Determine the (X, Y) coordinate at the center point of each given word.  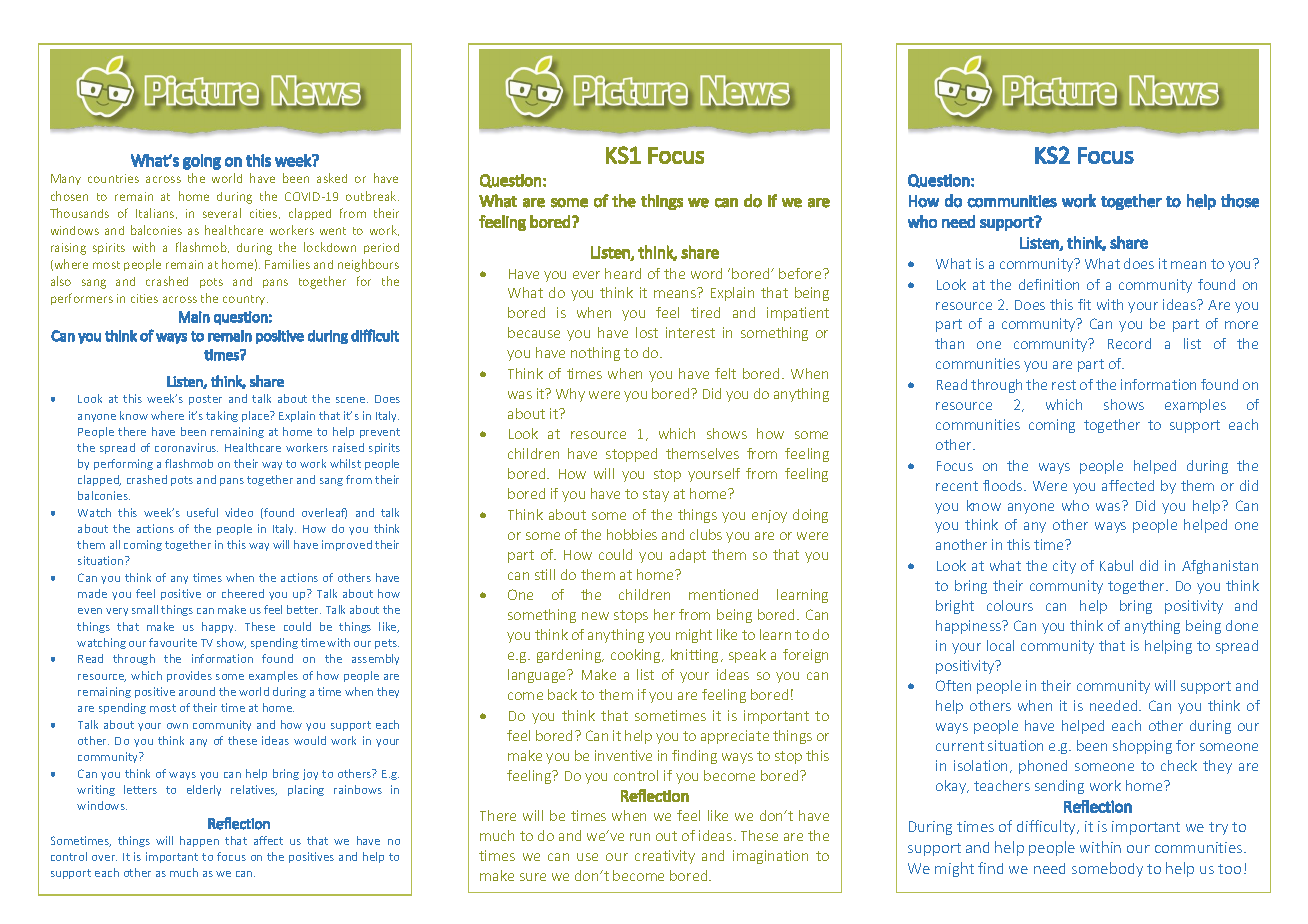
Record (1129, 343)
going (202, 162)
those (1240, 201)
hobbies (632, 534)
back (562, 694)
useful (202, 512)
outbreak (372, 196)
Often (953, 685)
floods (1004, 485)
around (197, 691)
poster (205, 400)
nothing (595, 354)
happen (199, 841)
